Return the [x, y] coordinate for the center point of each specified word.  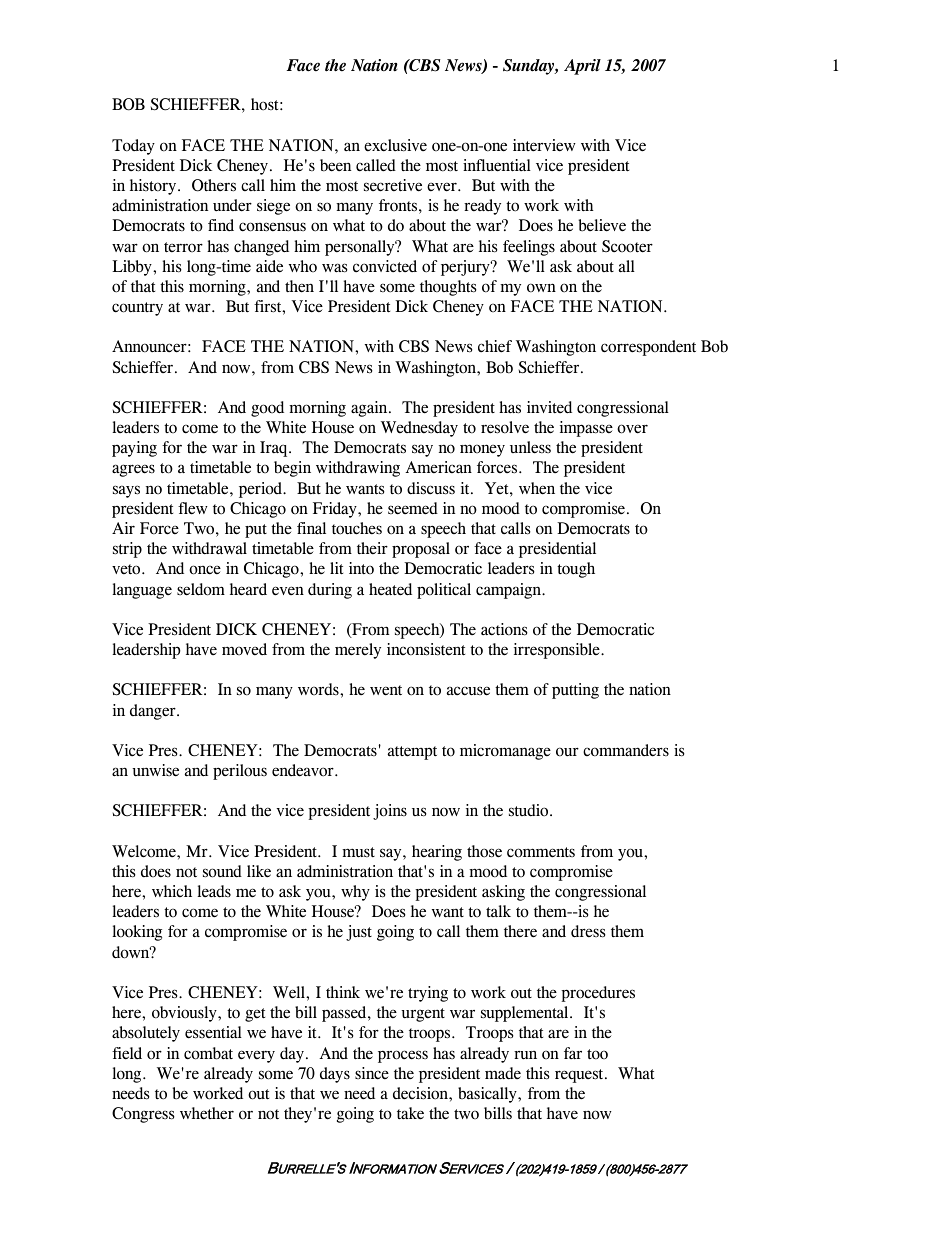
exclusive [395, 145]
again [370, 409]
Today [133, 147]
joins [390, 812]
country [137, 309]
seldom [201, 589]
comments [541, 852]
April [582, 67]
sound [222, 871]
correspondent [648, 348]
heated [390, 589]
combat [208, 1053]
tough [576, 570]
